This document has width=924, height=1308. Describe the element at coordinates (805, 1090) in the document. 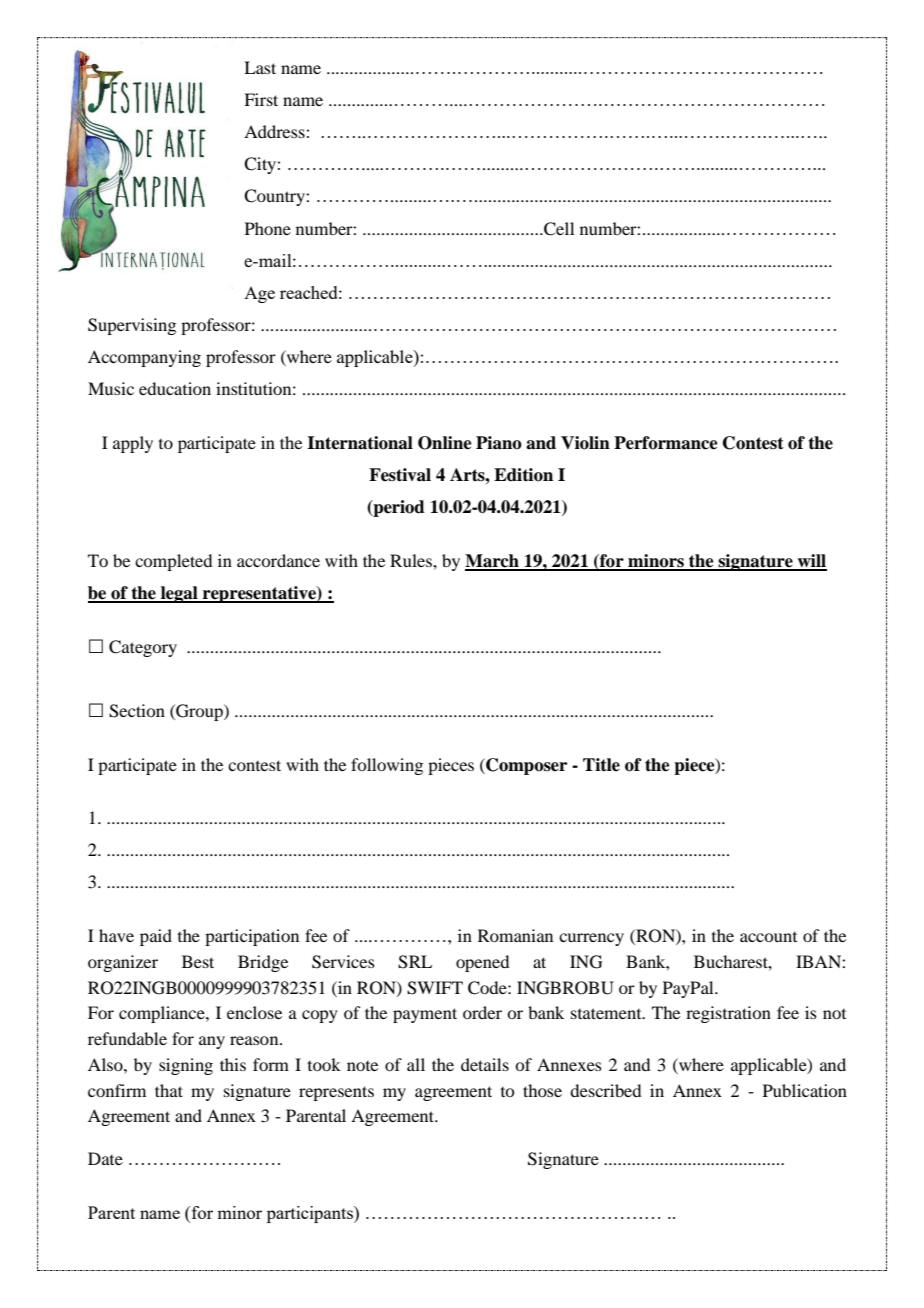

I see `Publication` at that location.
